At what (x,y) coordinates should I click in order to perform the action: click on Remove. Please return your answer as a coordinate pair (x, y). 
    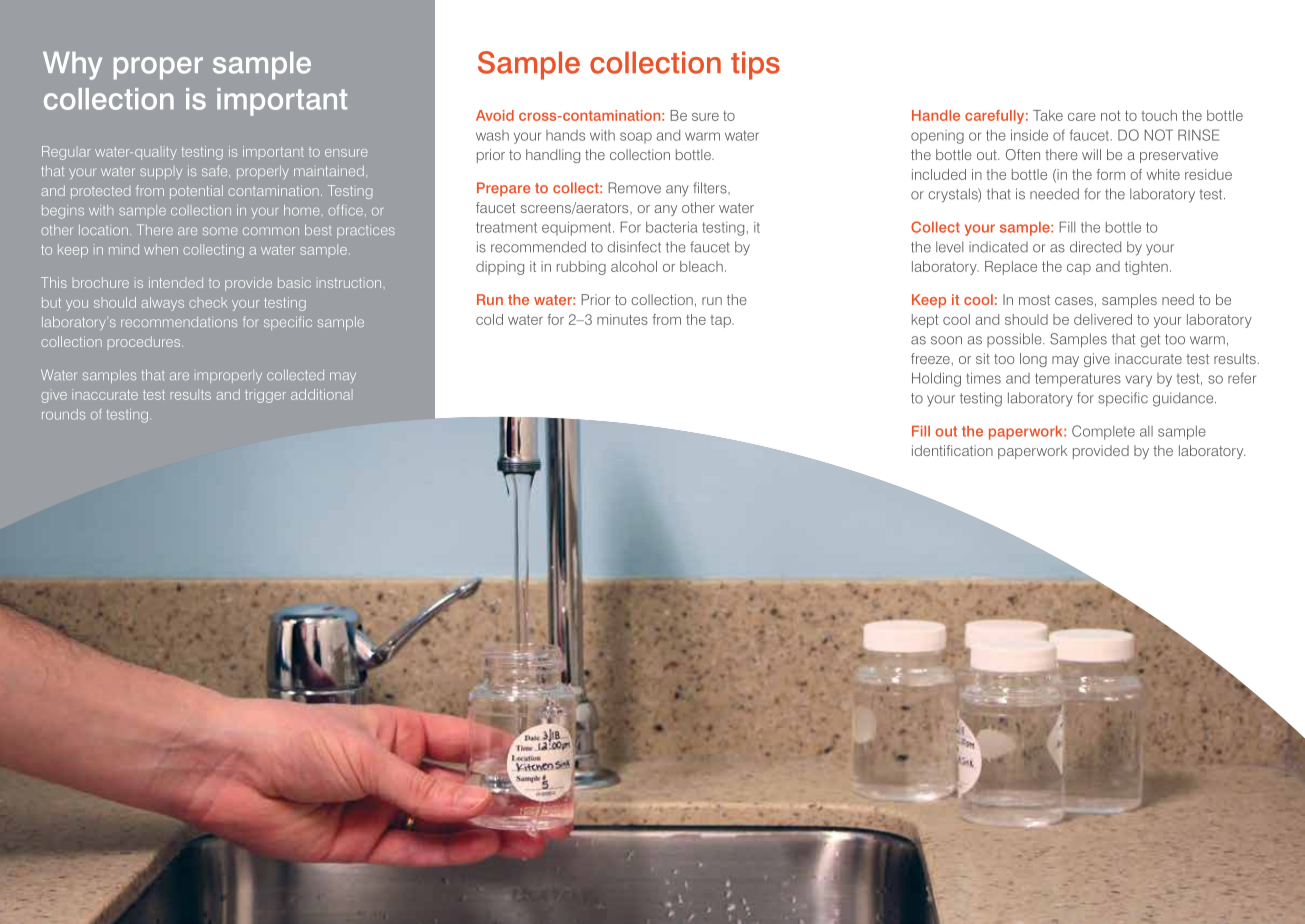
    Looking at the image, I should click on (634, 188).
